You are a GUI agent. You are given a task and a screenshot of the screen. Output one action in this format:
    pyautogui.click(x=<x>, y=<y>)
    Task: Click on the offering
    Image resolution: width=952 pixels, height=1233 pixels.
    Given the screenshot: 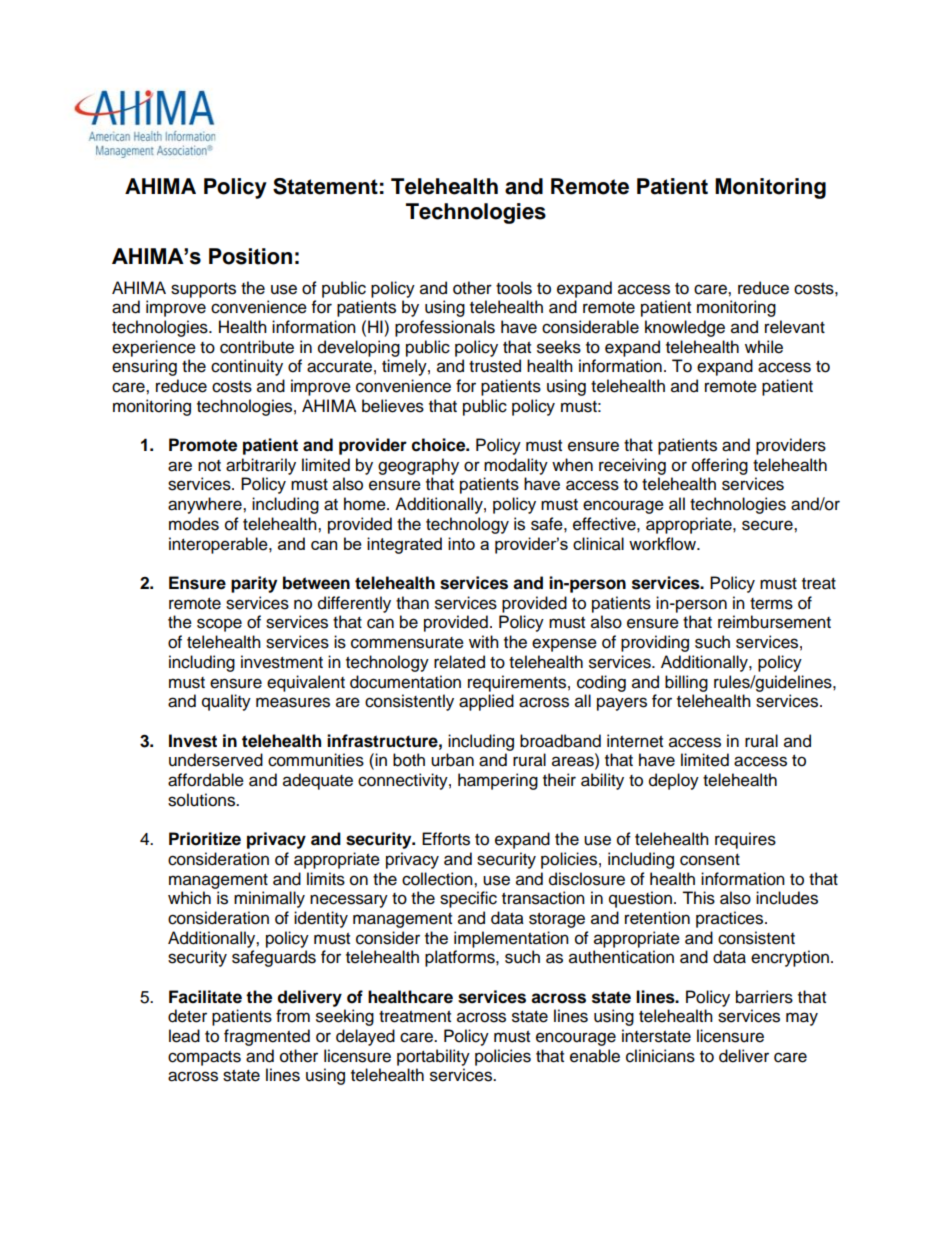 What is the action you would take?
    pyautogui.click(x=720, y=466)
